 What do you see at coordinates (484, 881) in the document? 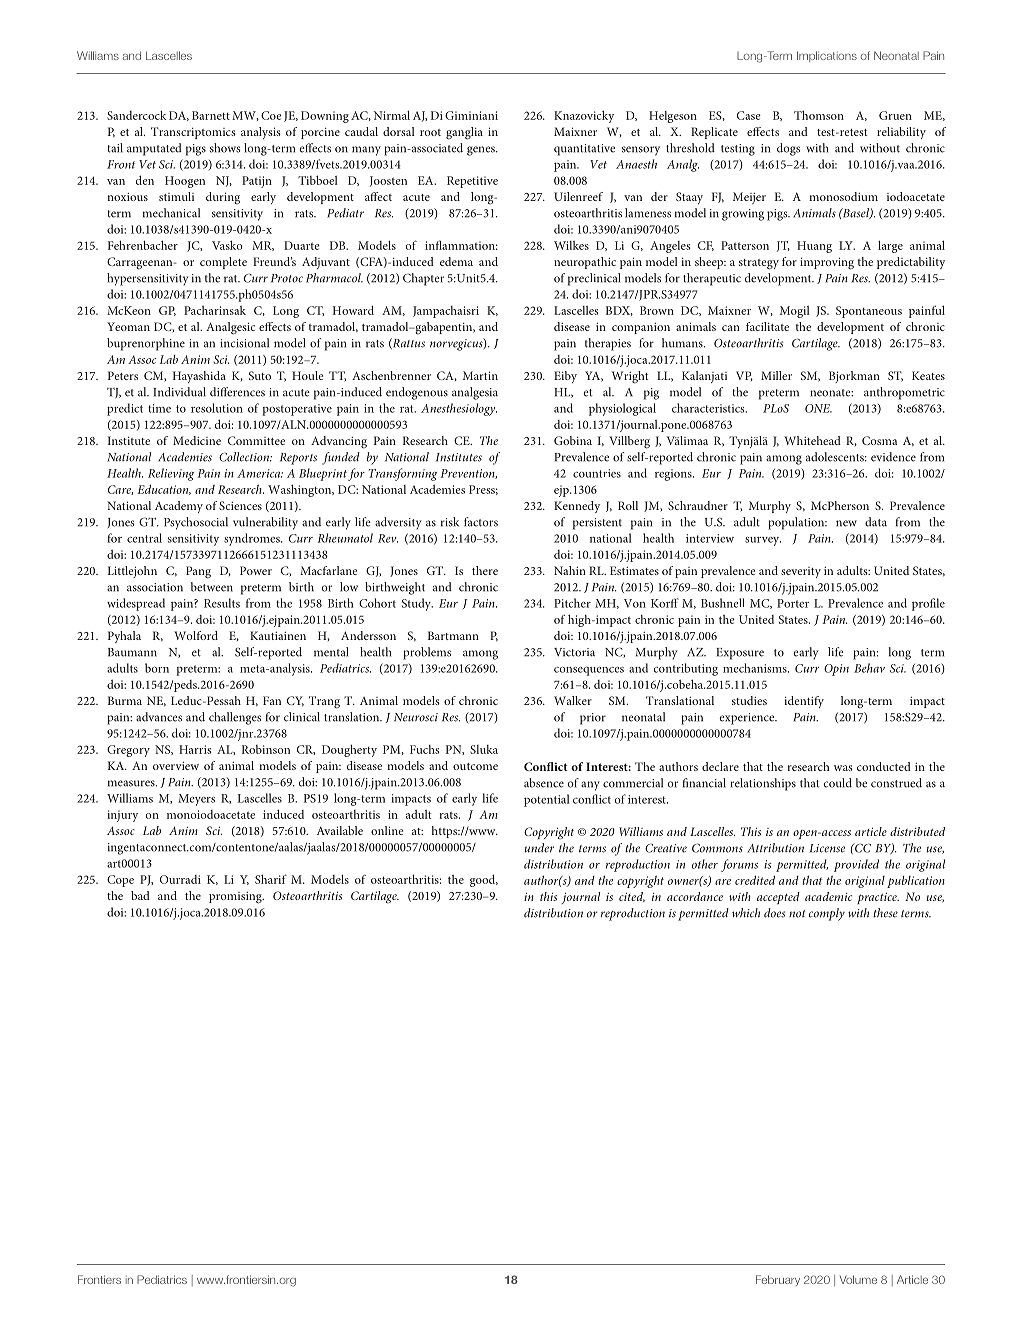
I see `good` at bounding box center [484, 881].
